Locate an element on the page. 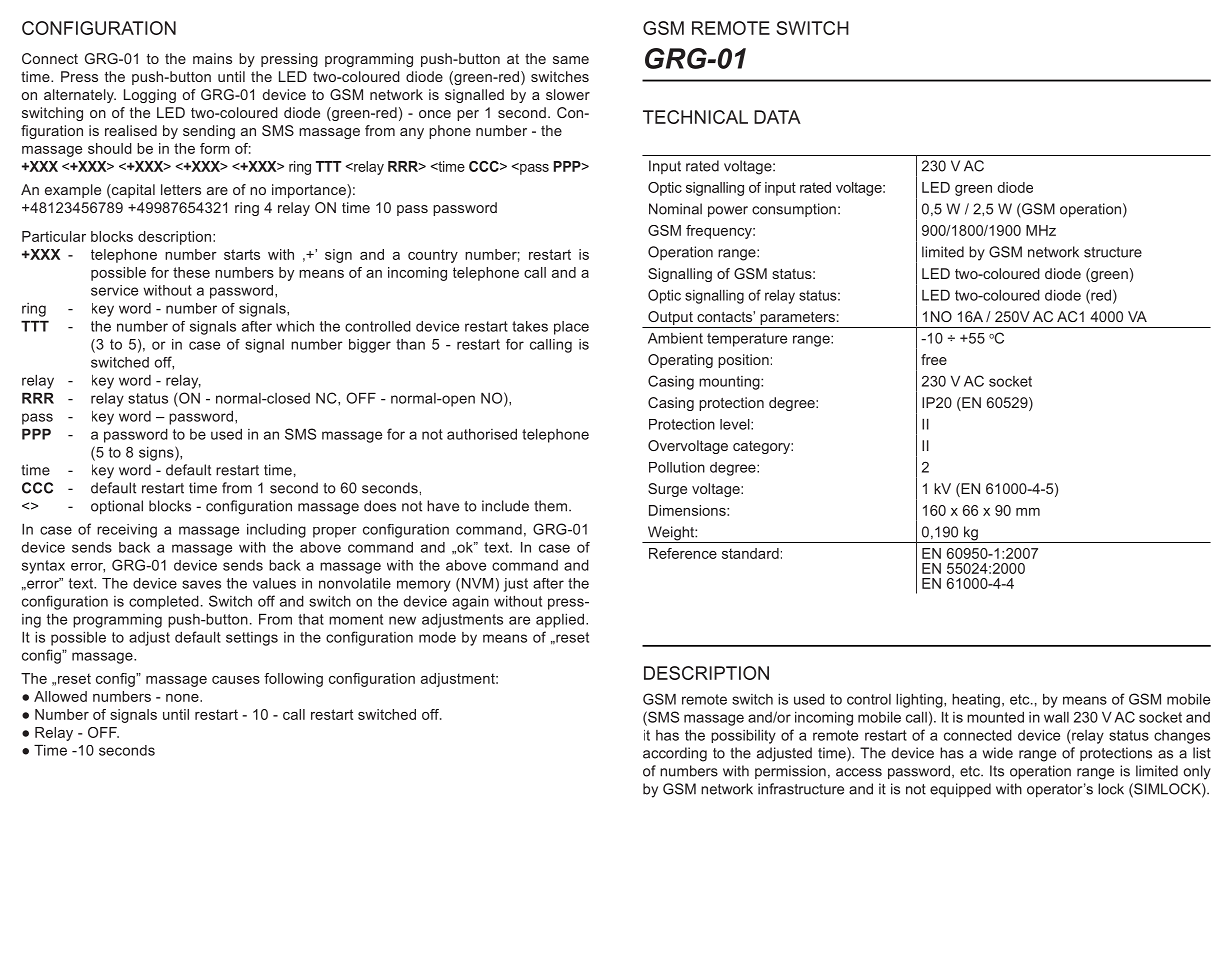 This page has height=966, width=1232. receiving is located at coordinates (127, 531).
